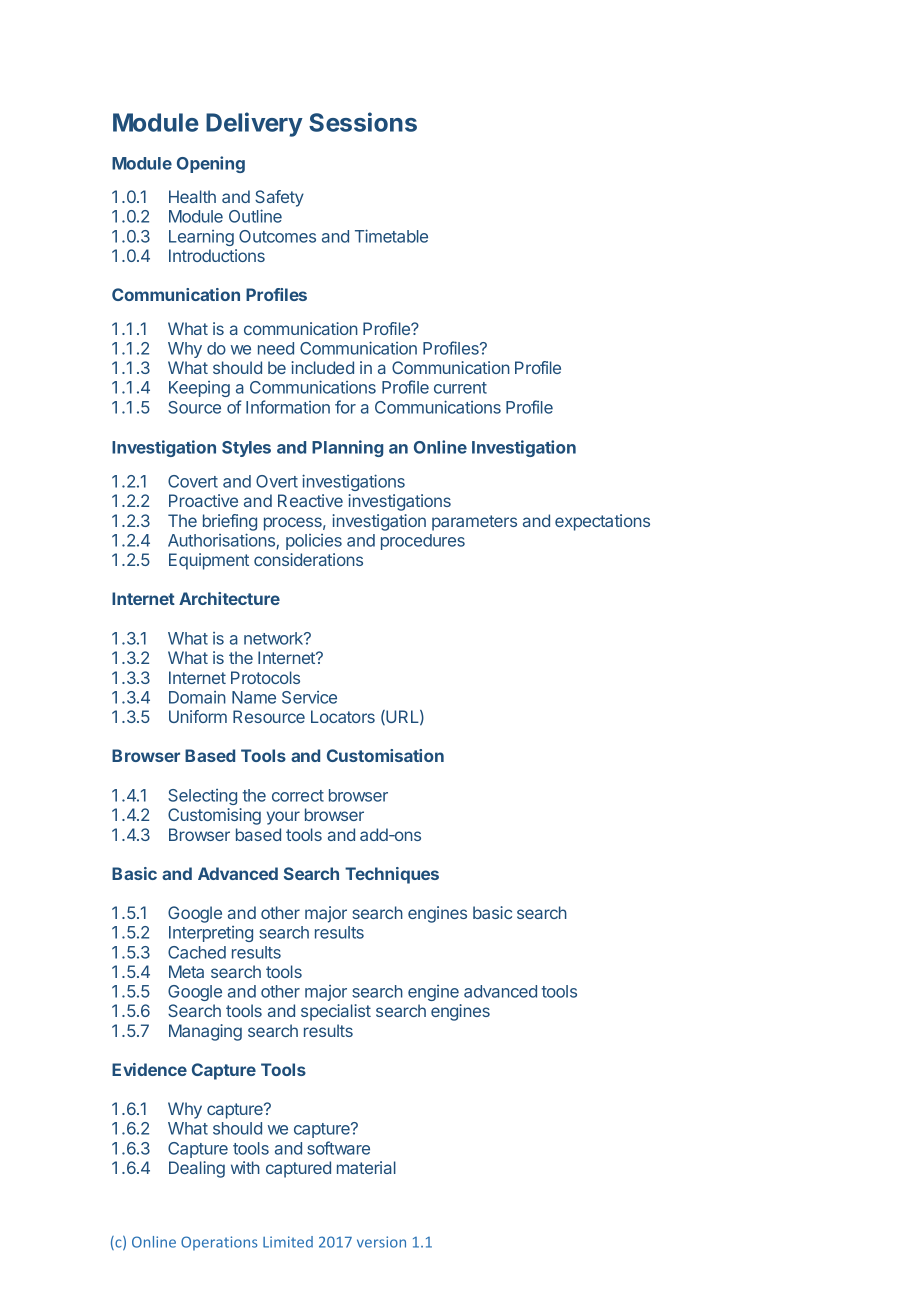  What do you see at coordinates (219, 1243) in the page?
I see `Operations` at bounding box center [219, 1243].
